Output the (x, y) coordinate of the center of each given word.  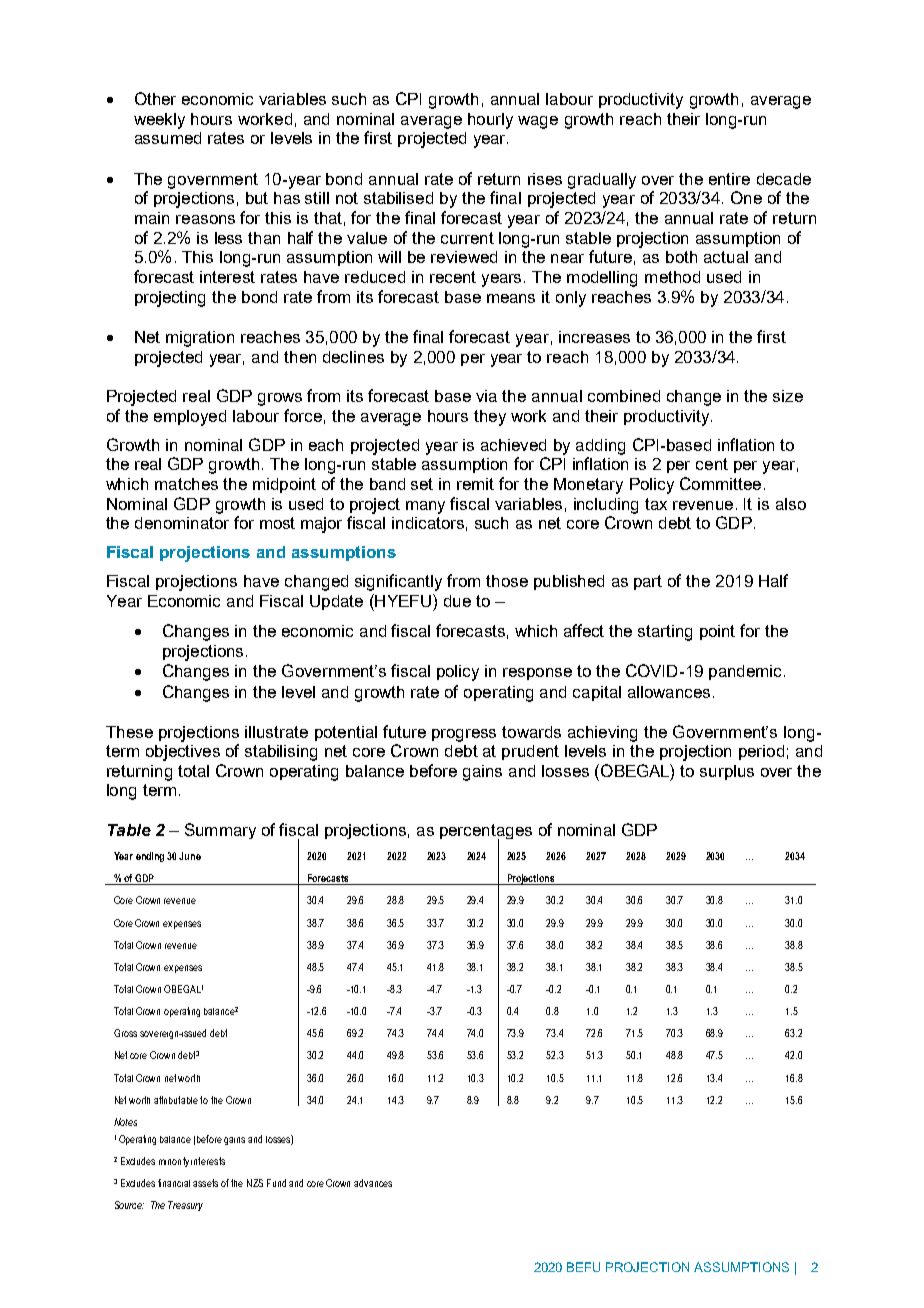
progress (464, 735)
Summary (220, 831)
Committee (720, 483)
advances (373, 1183)
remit (475, 484)
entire (729, 179)
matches (186, 484)
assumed (168, 138)
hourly (490, 121)
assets (205, 1183)
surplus (727, 772)
